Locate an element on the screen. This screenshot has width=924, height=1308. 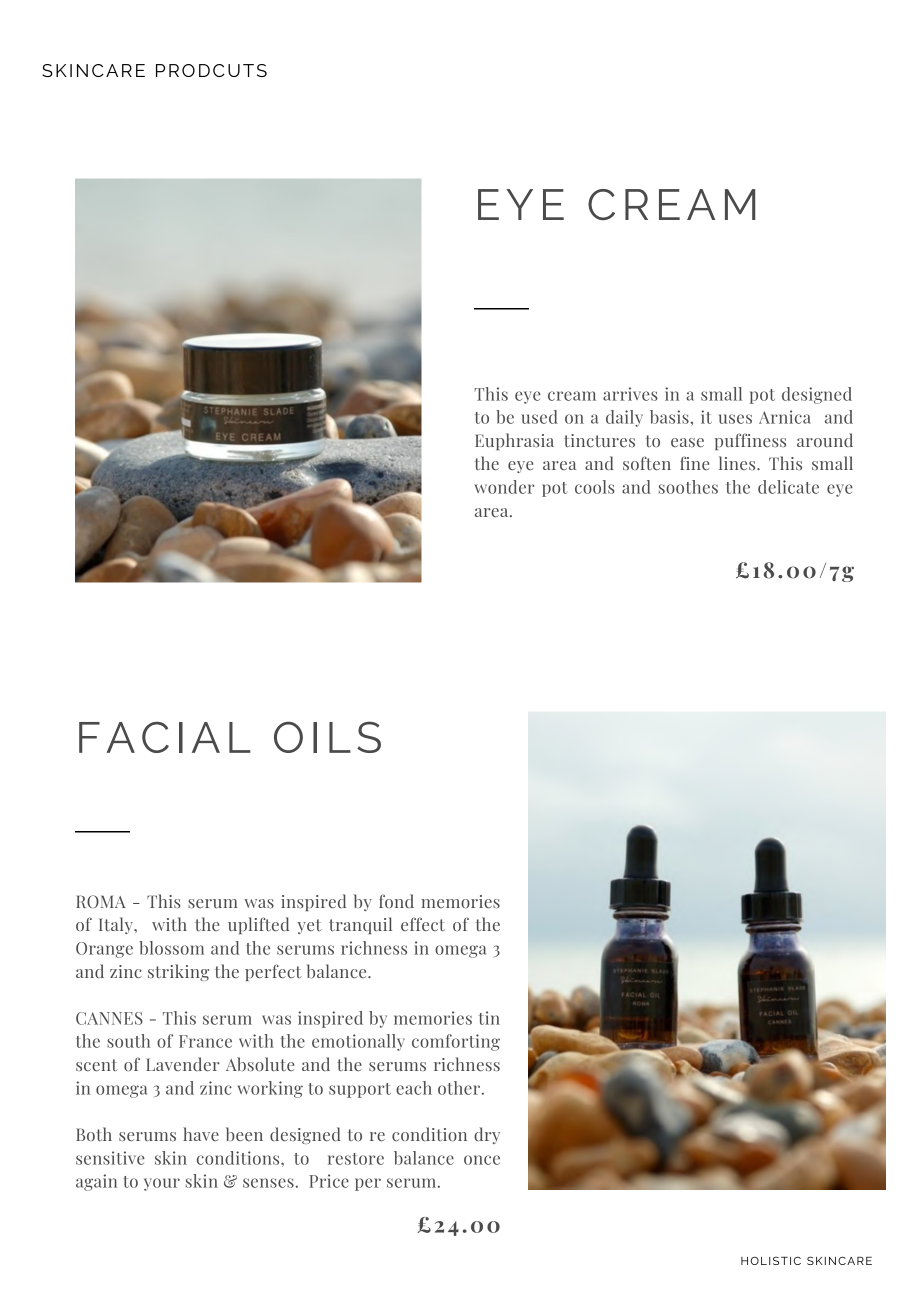
once is located at coordinates (482, 1160).
